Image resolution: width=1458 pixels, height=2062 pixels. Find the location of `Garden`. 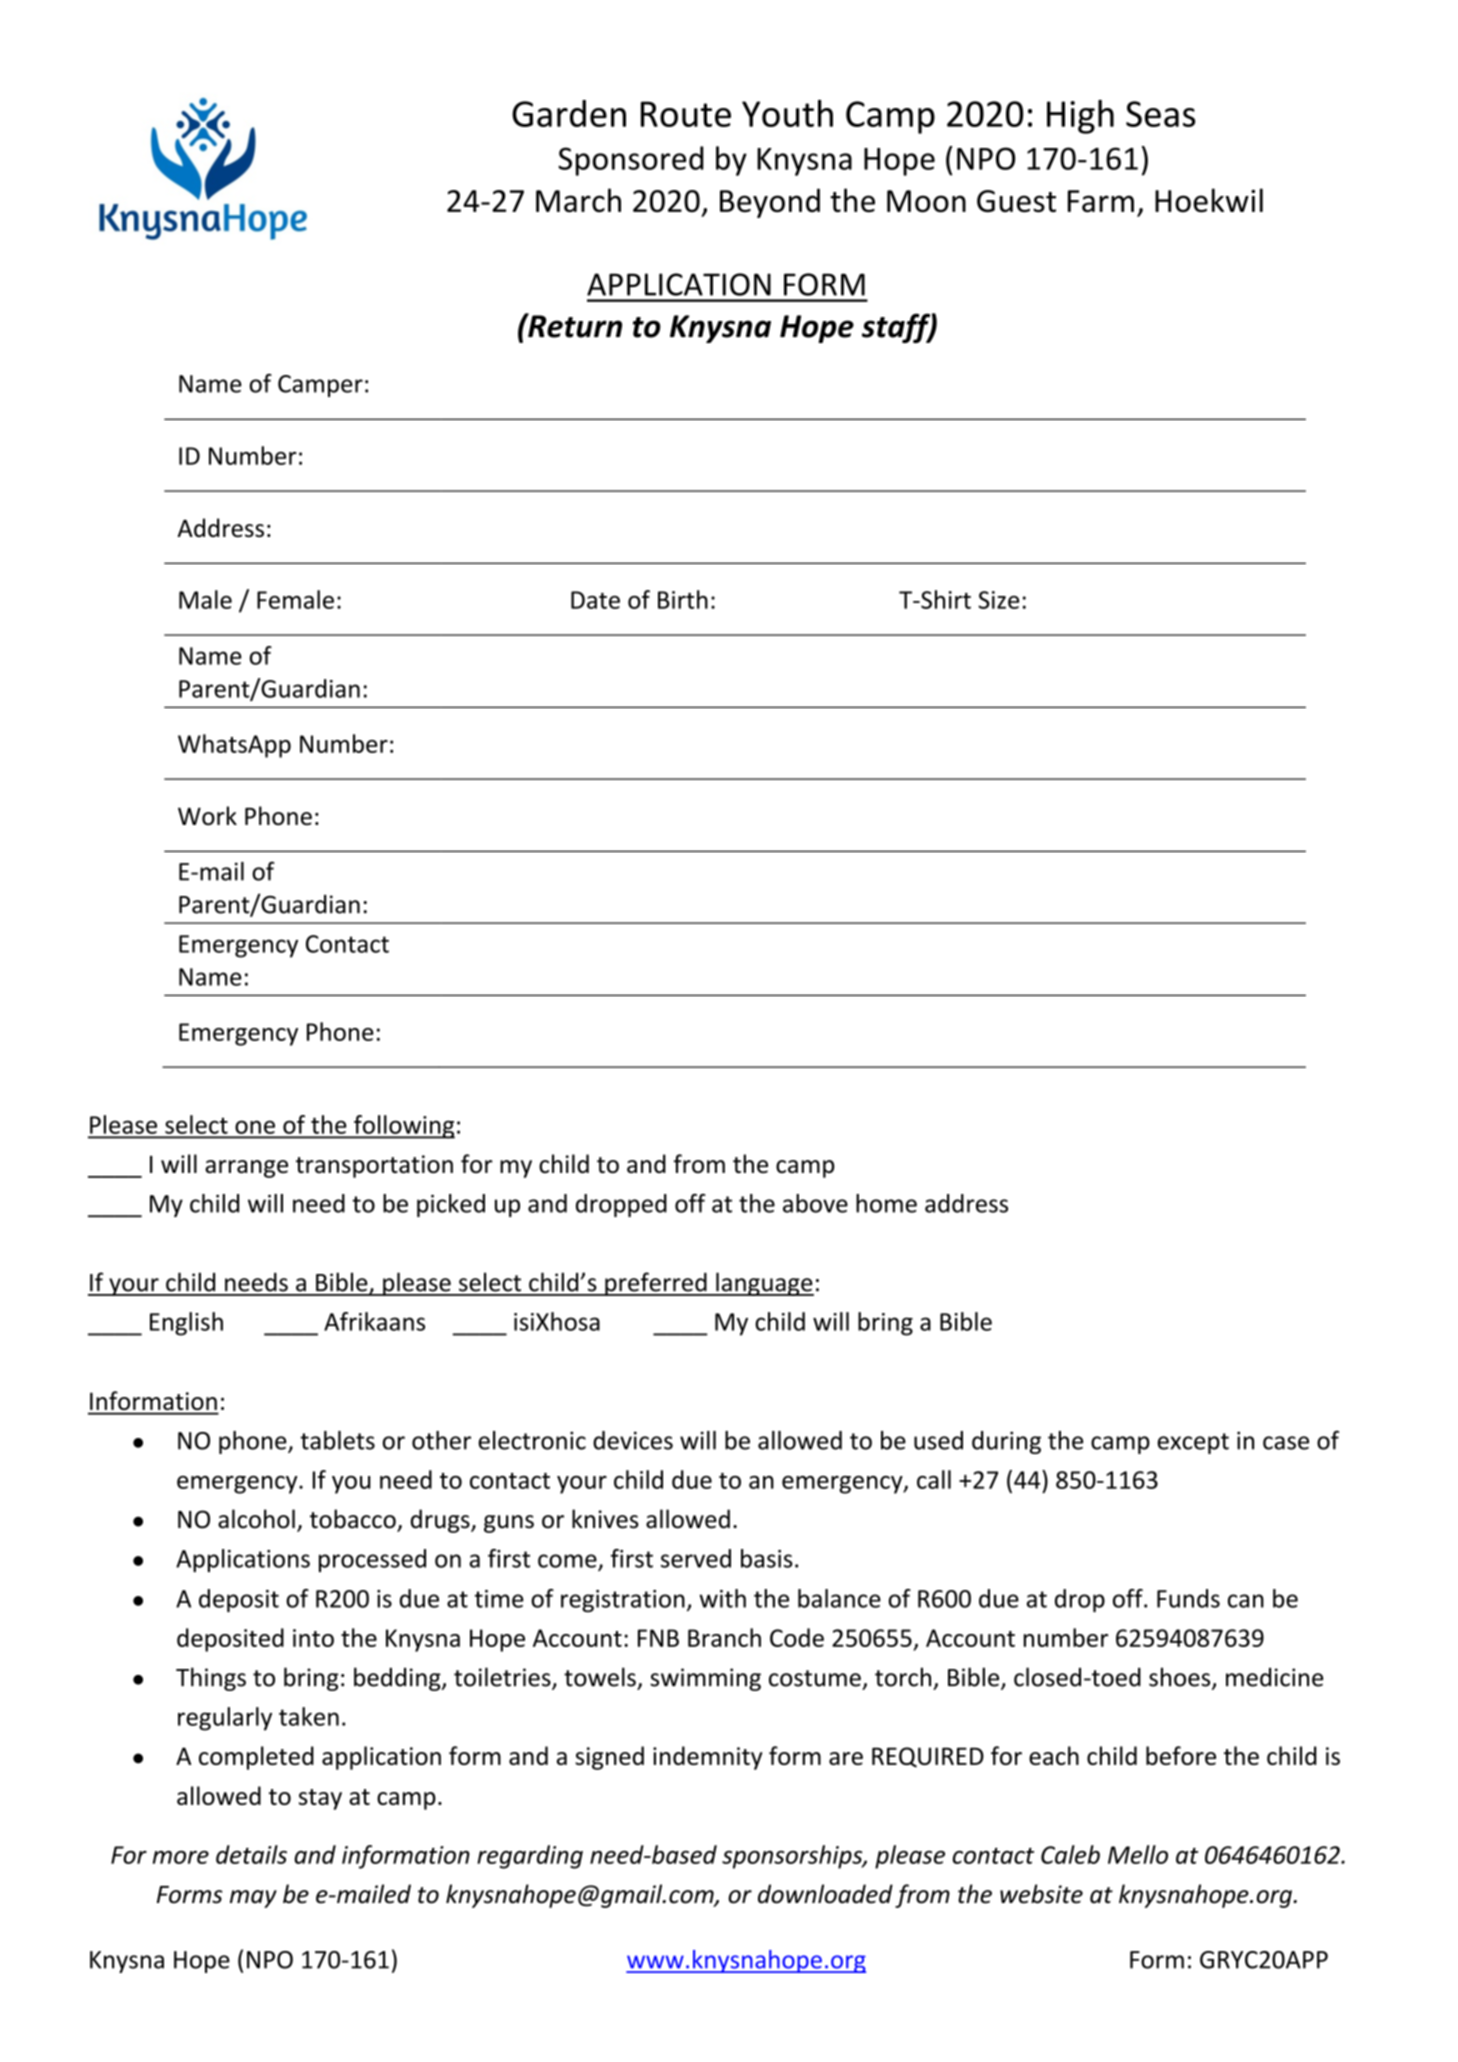

Garden is located at coordinates (569, 113).
